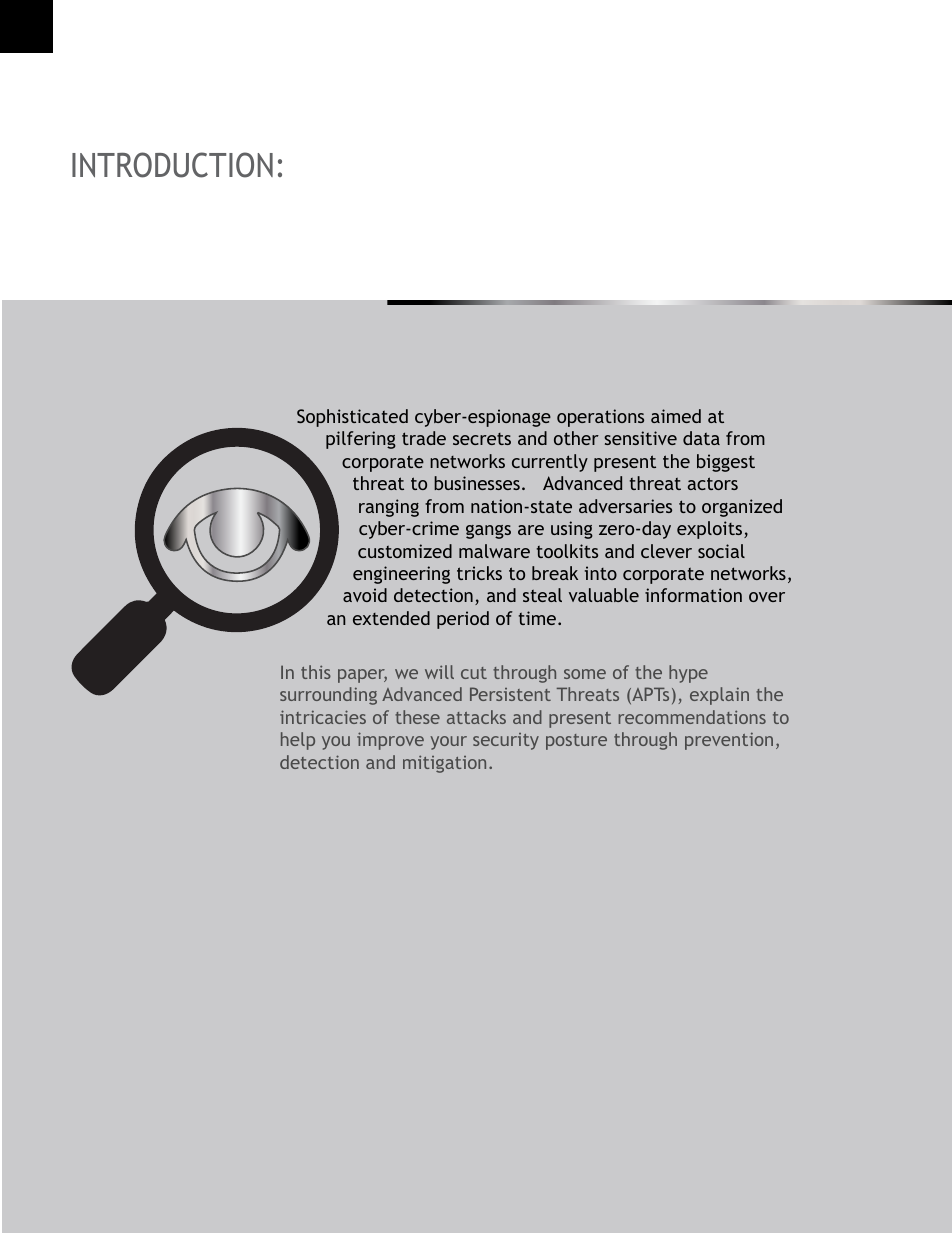 This page has height=1233, width=952. Describe the element at coordinates (172, 165) in the page. I see `INTRODUCTION` at that location.
